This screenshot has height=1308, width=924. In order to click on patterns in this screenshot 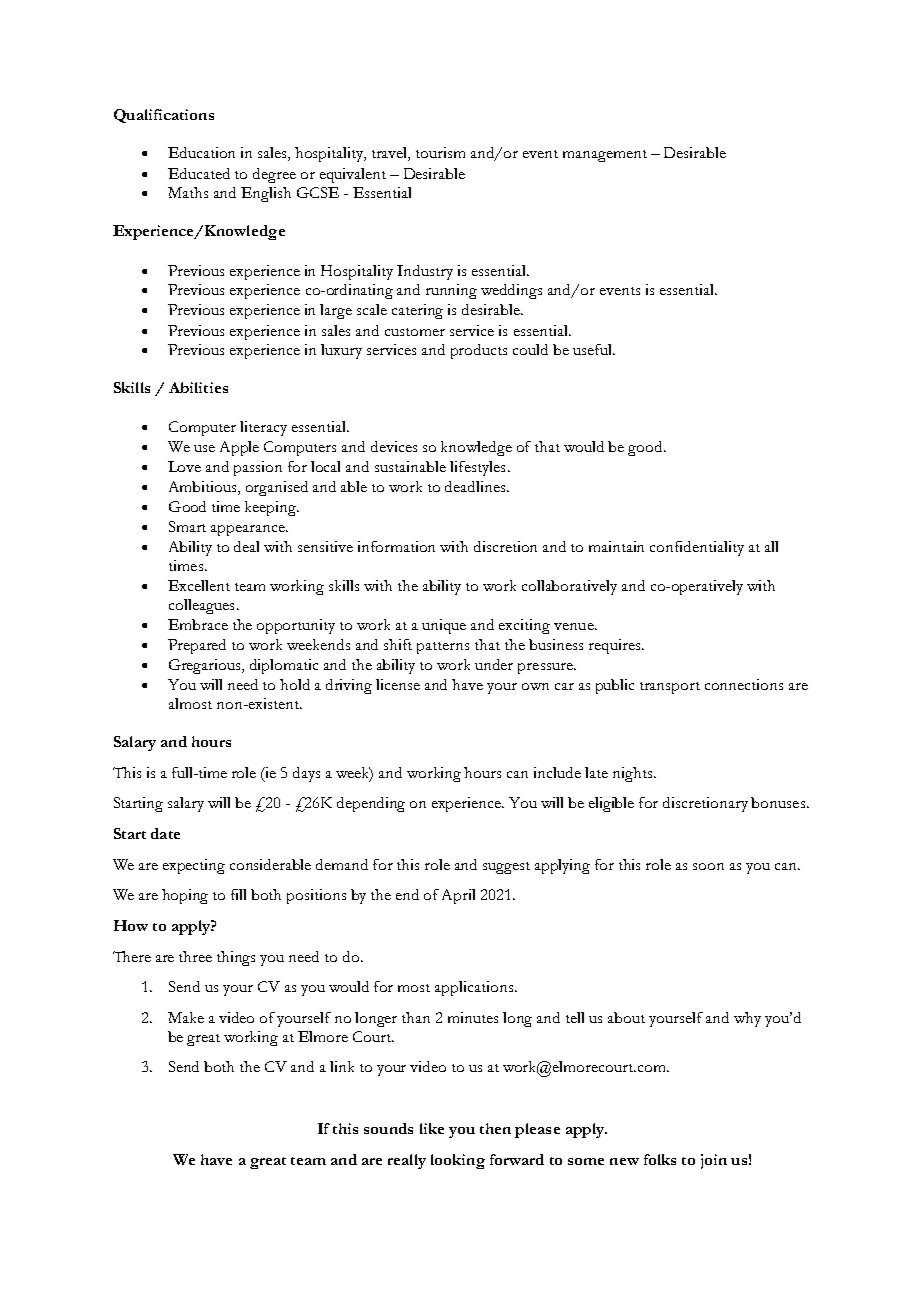, I will do `click(443, 648)`.
